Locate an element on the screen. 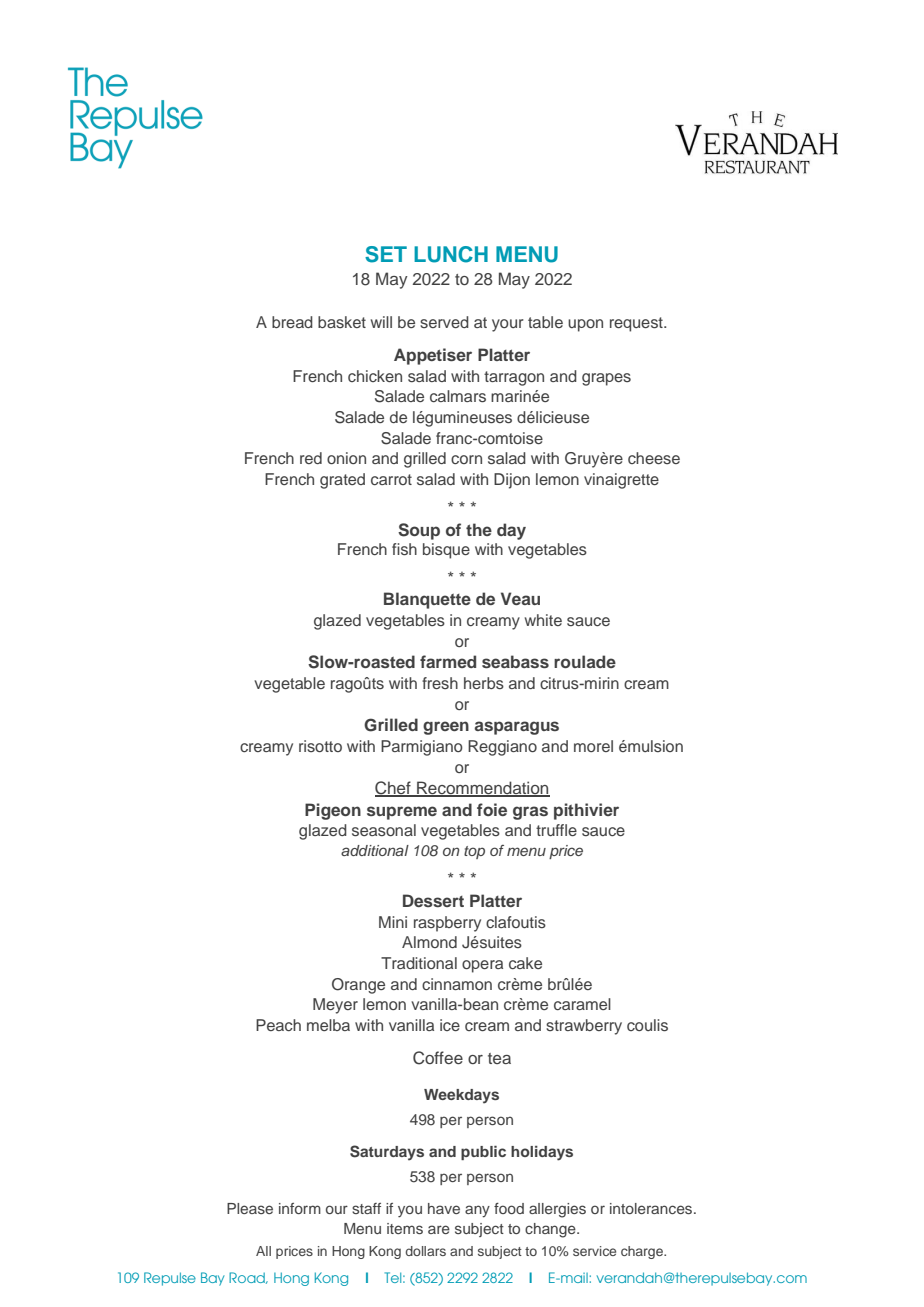  LUNCH is located at coordinates (451, 254).
